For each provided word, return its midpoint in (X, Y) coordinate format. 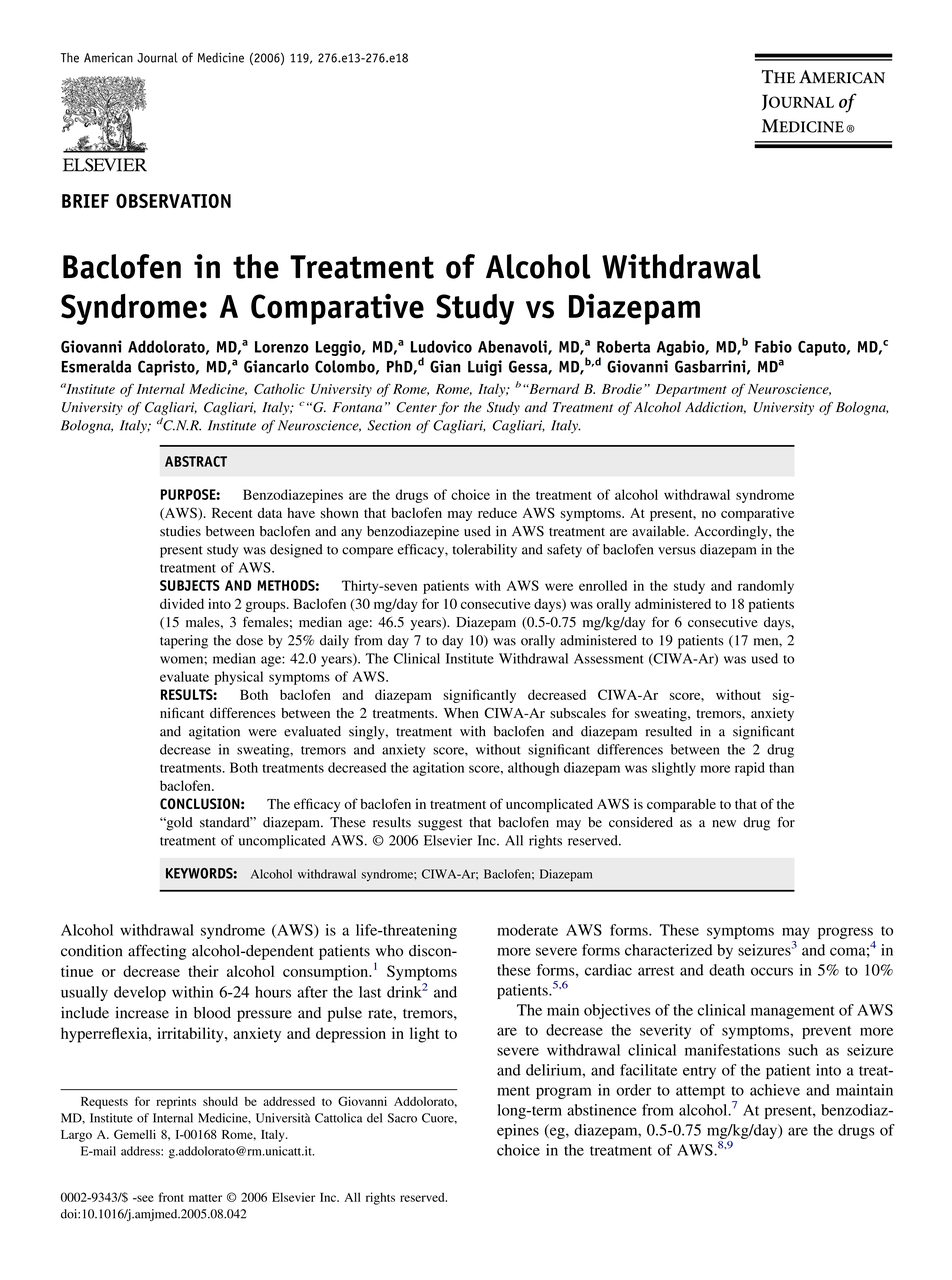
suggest (440, 825)
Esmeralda (96, 366)
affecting (157, 952)
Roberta (623, 346)
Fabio (773, 346)
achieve (775, 1090)
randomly (766, 587)
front (171, 1197)
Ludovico (441, 346)
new (724, 824)
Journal (157, 57)
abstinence (602, 1110)
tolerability (484, 551)
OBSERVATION (173, 200)
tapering (184, 642)
